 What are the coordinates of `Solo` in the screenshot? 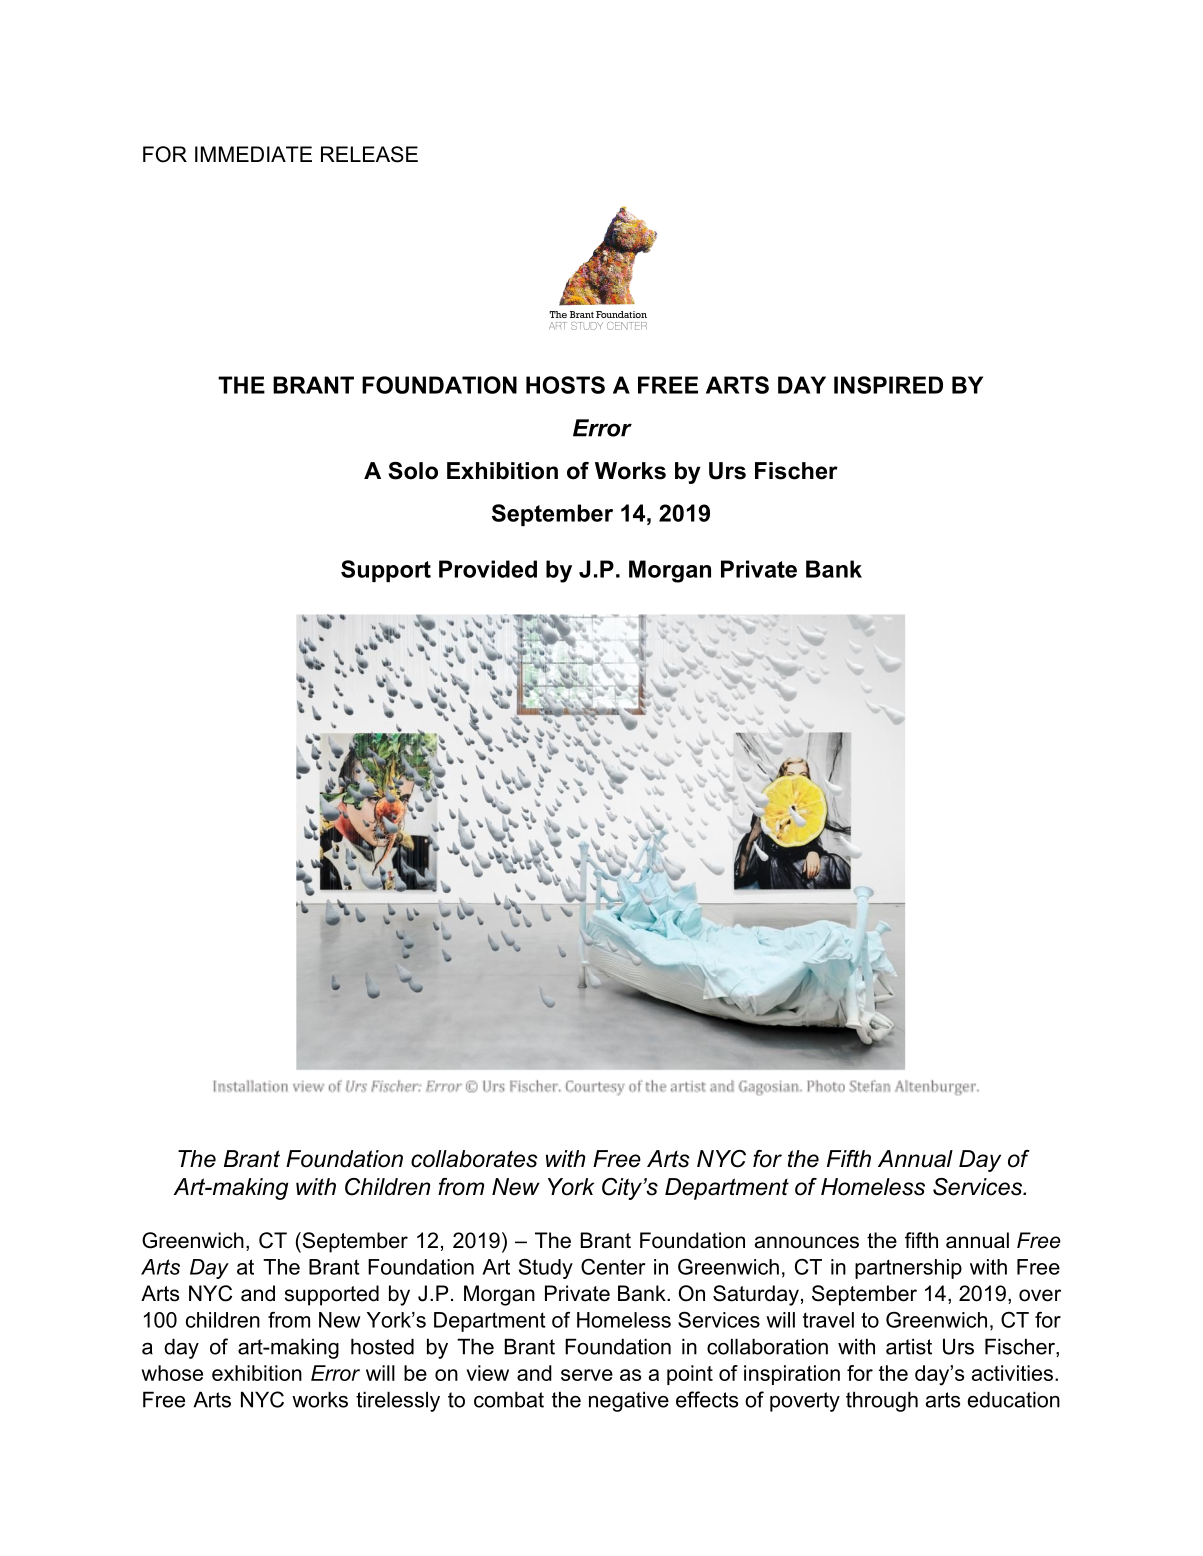 It's located at (413, 471).
